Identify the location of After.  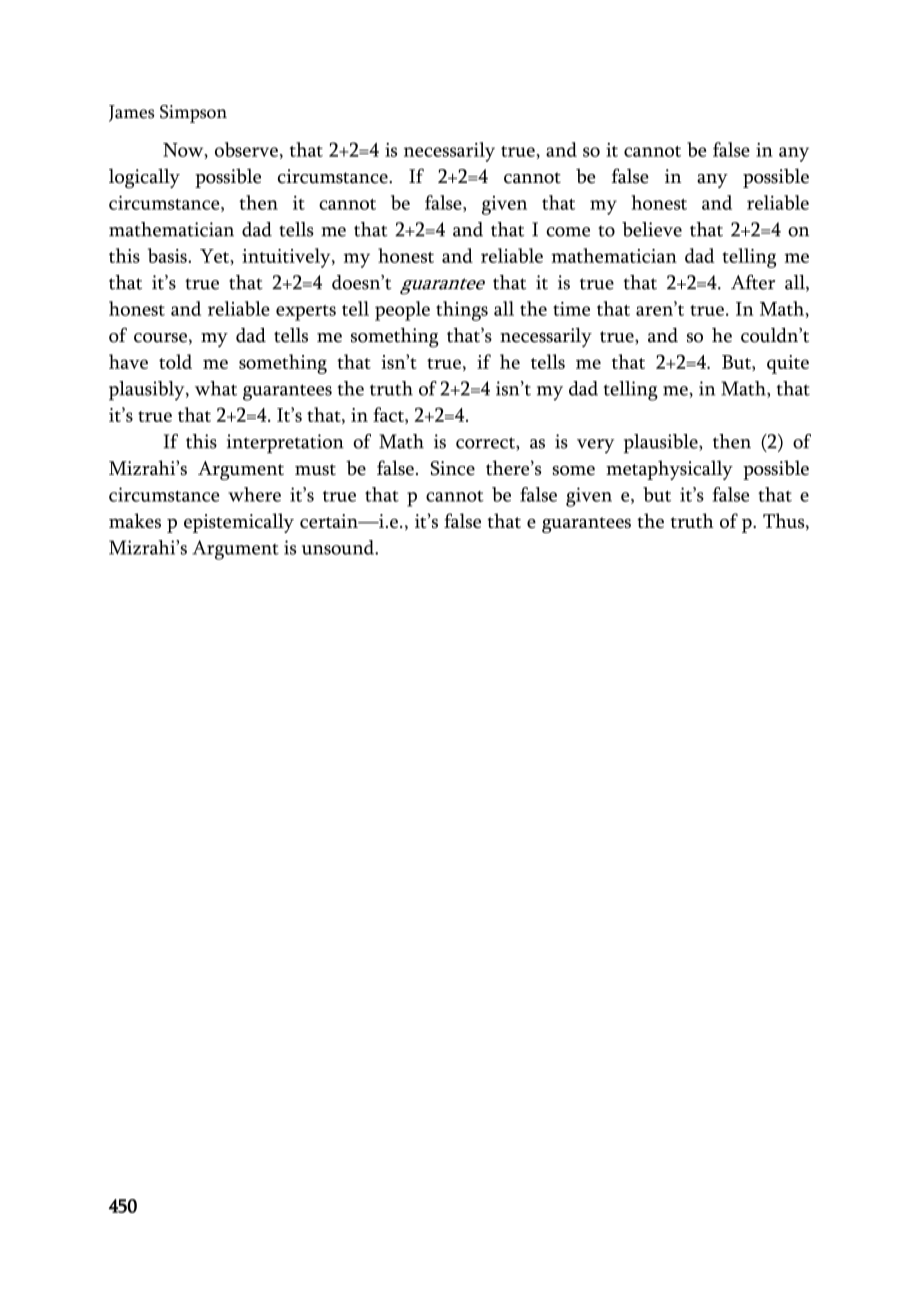
(753, 282).
